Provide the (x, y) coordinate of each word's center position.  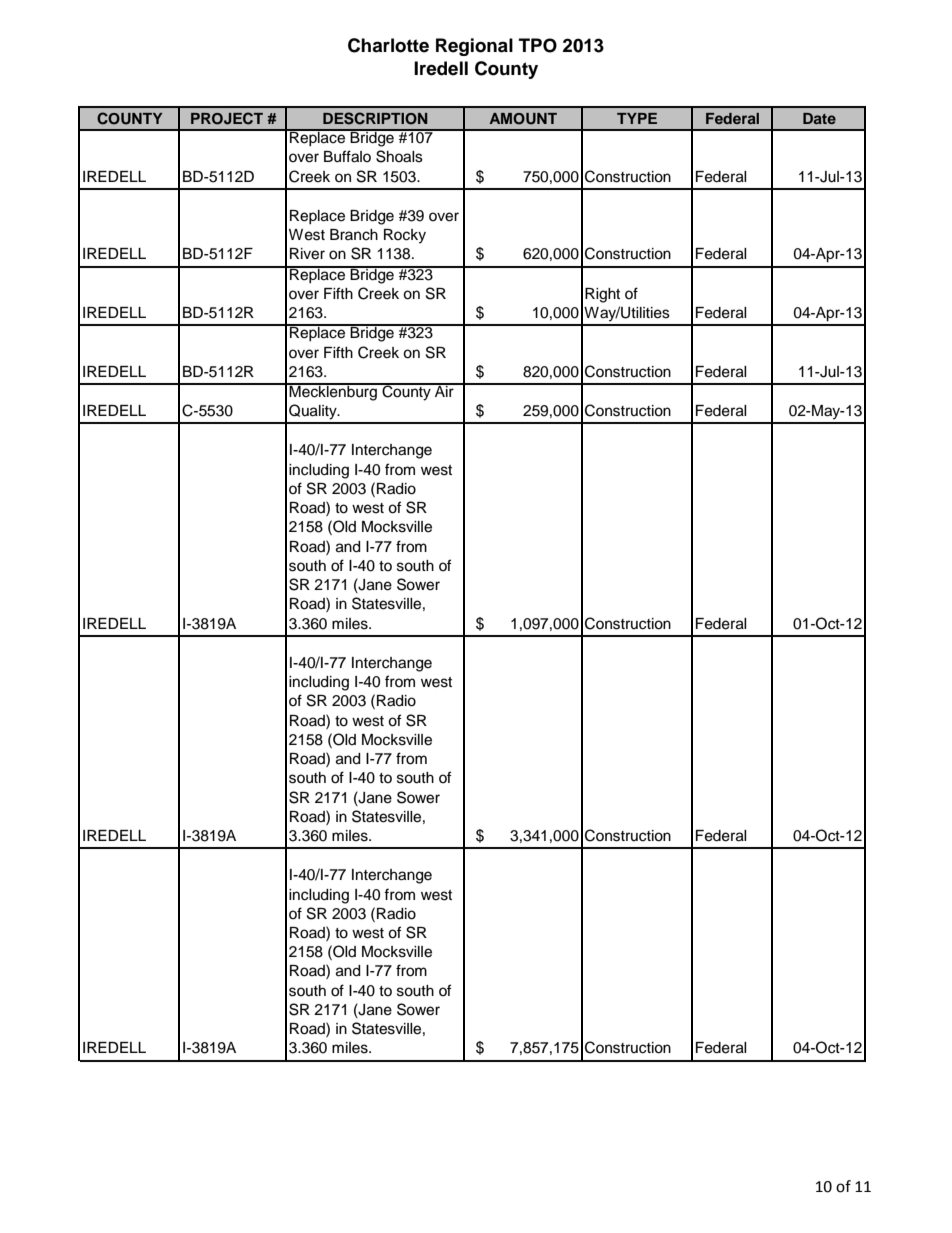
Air (444, 390)
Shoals (399, 156)
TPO (538, 45)
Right (602, 295)
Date (819, 118)
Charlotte (388, 45)
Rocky (405, 236)
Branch (354, 235)
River (307, 254)
